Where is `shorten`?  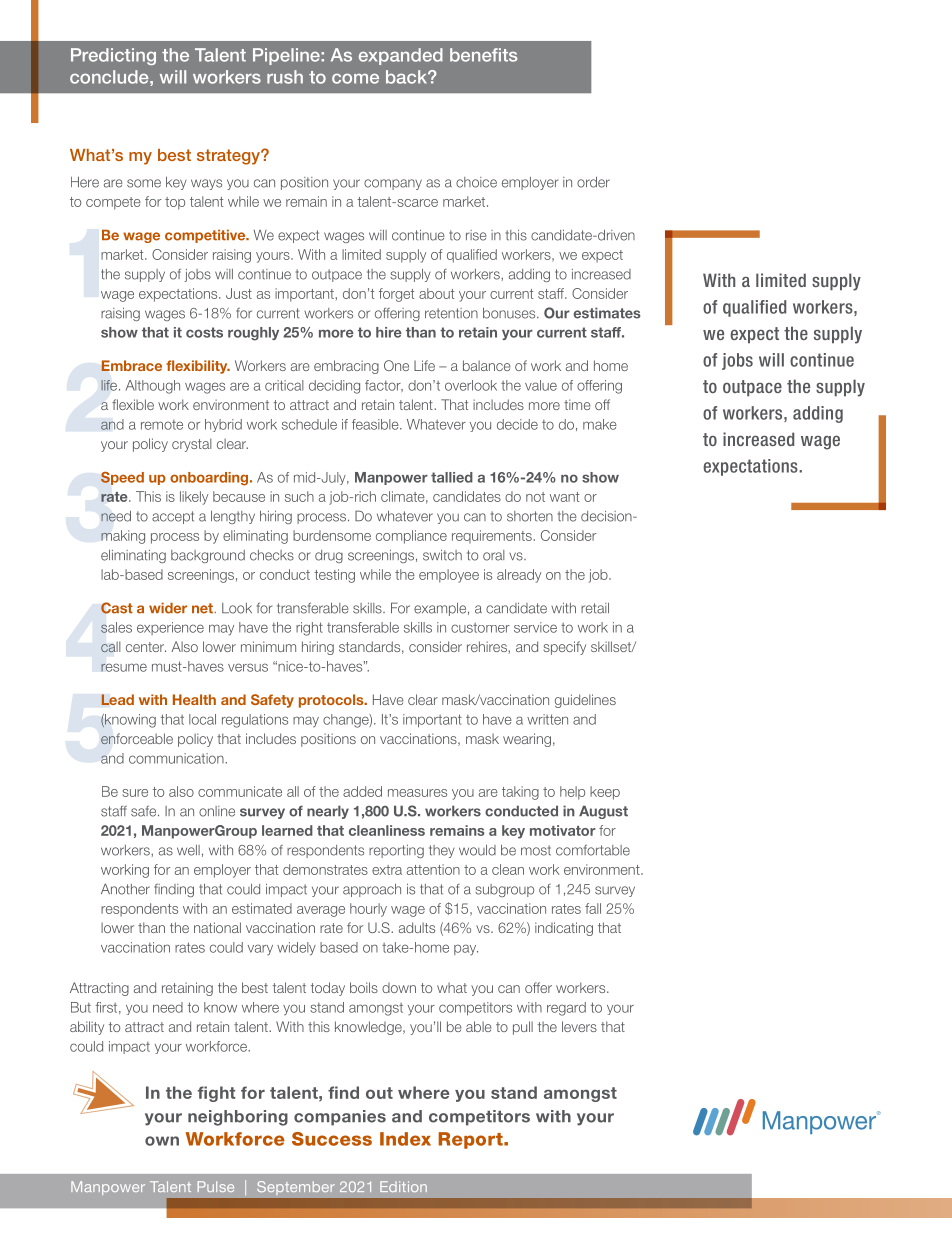 shorten is located at coordinates (530, 516).
